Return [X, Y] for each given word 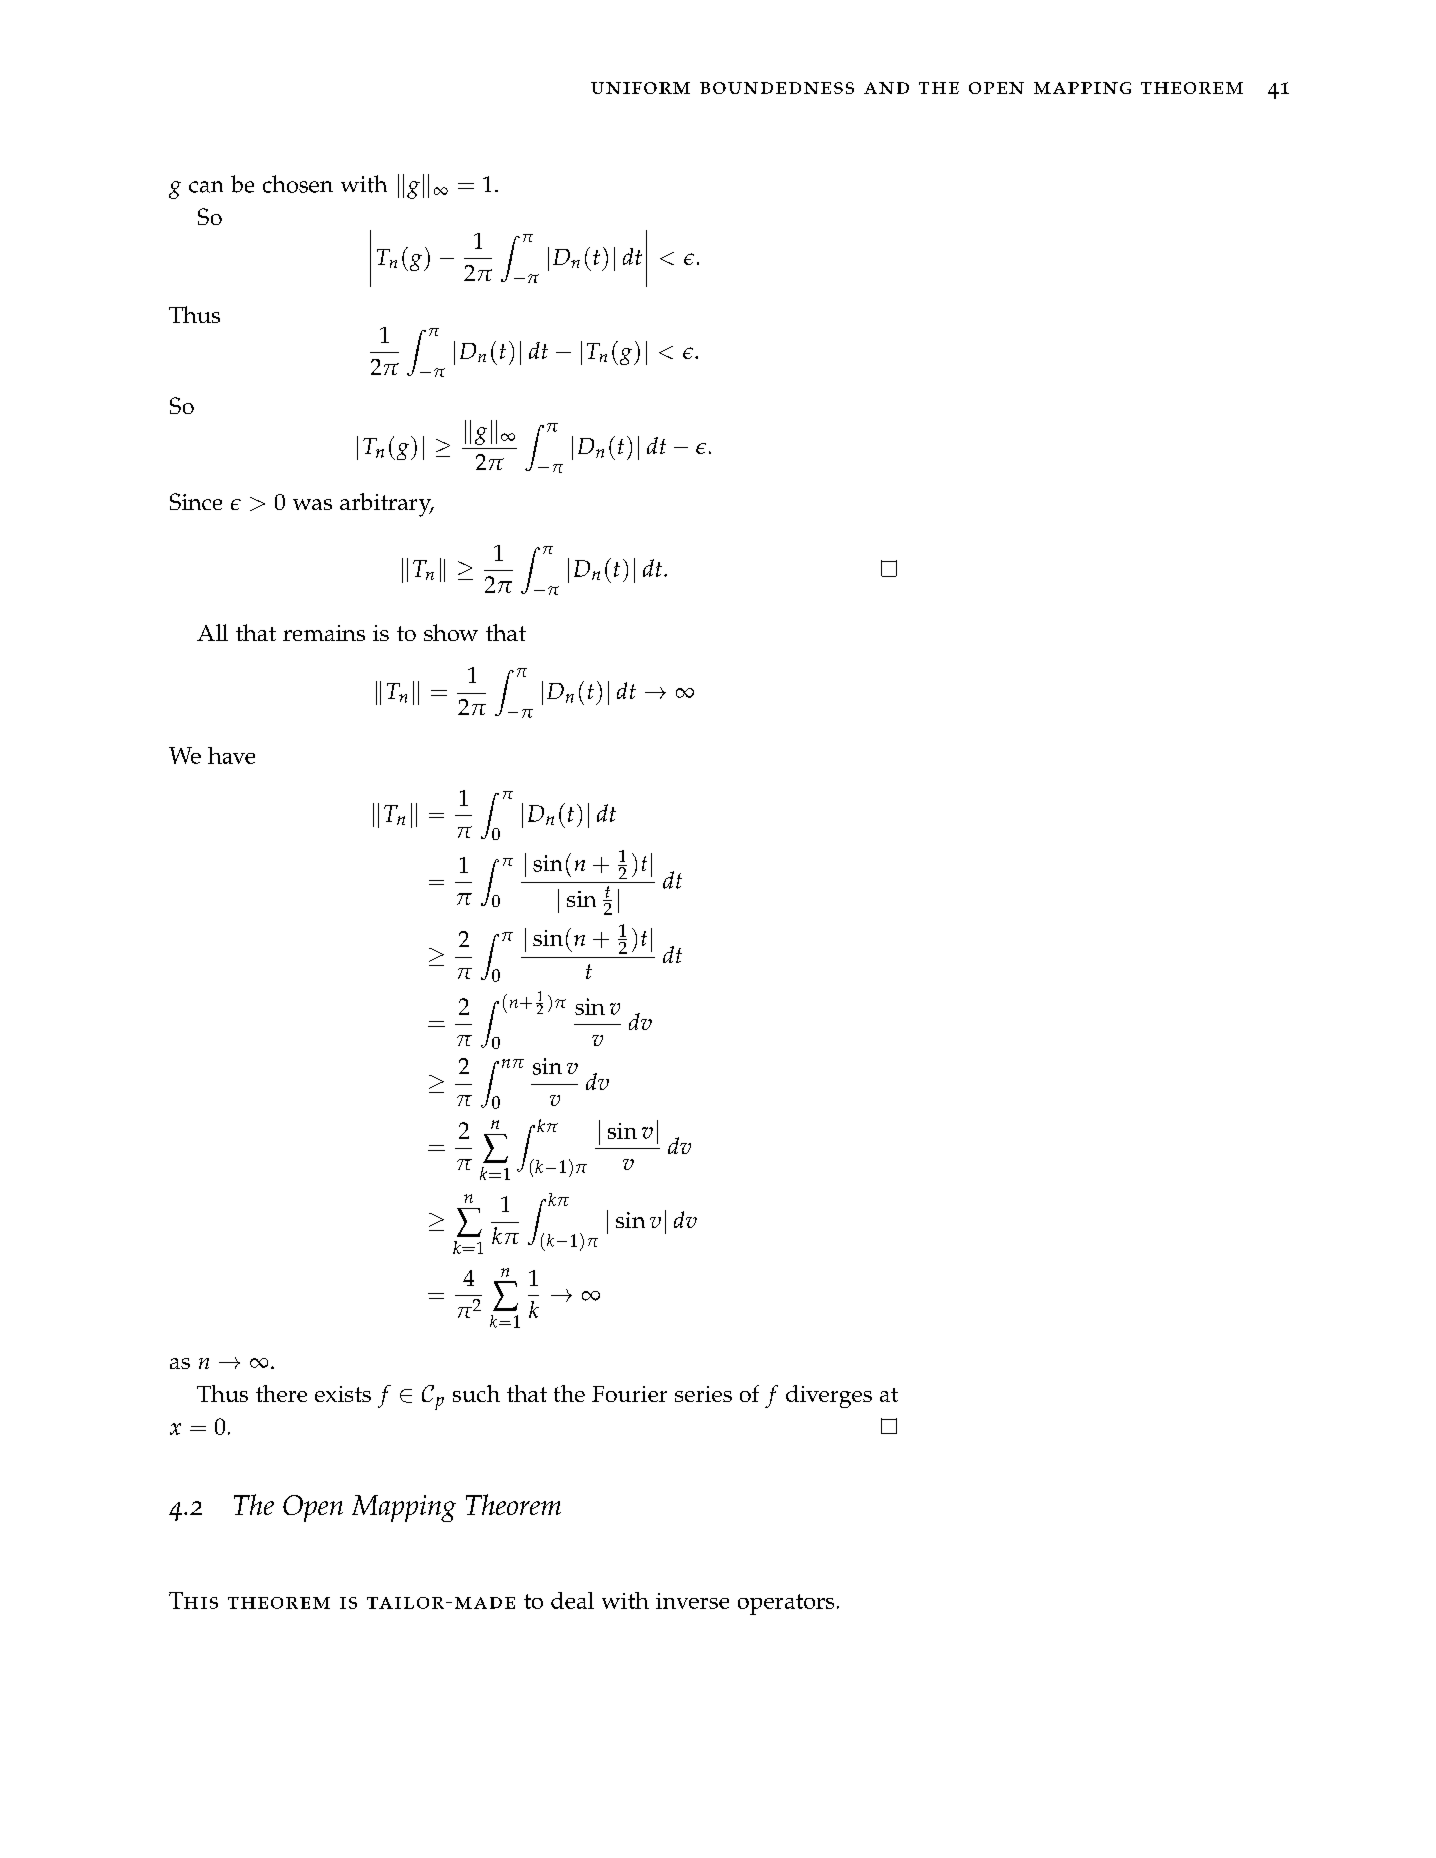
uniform [640, 88]
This [193, 1600]
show [451, 632]
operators [786, 1604]
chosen [298, 184]
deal [572, 1600]
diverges [829, 1396]
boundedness [777, 88]
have [231, 755]
